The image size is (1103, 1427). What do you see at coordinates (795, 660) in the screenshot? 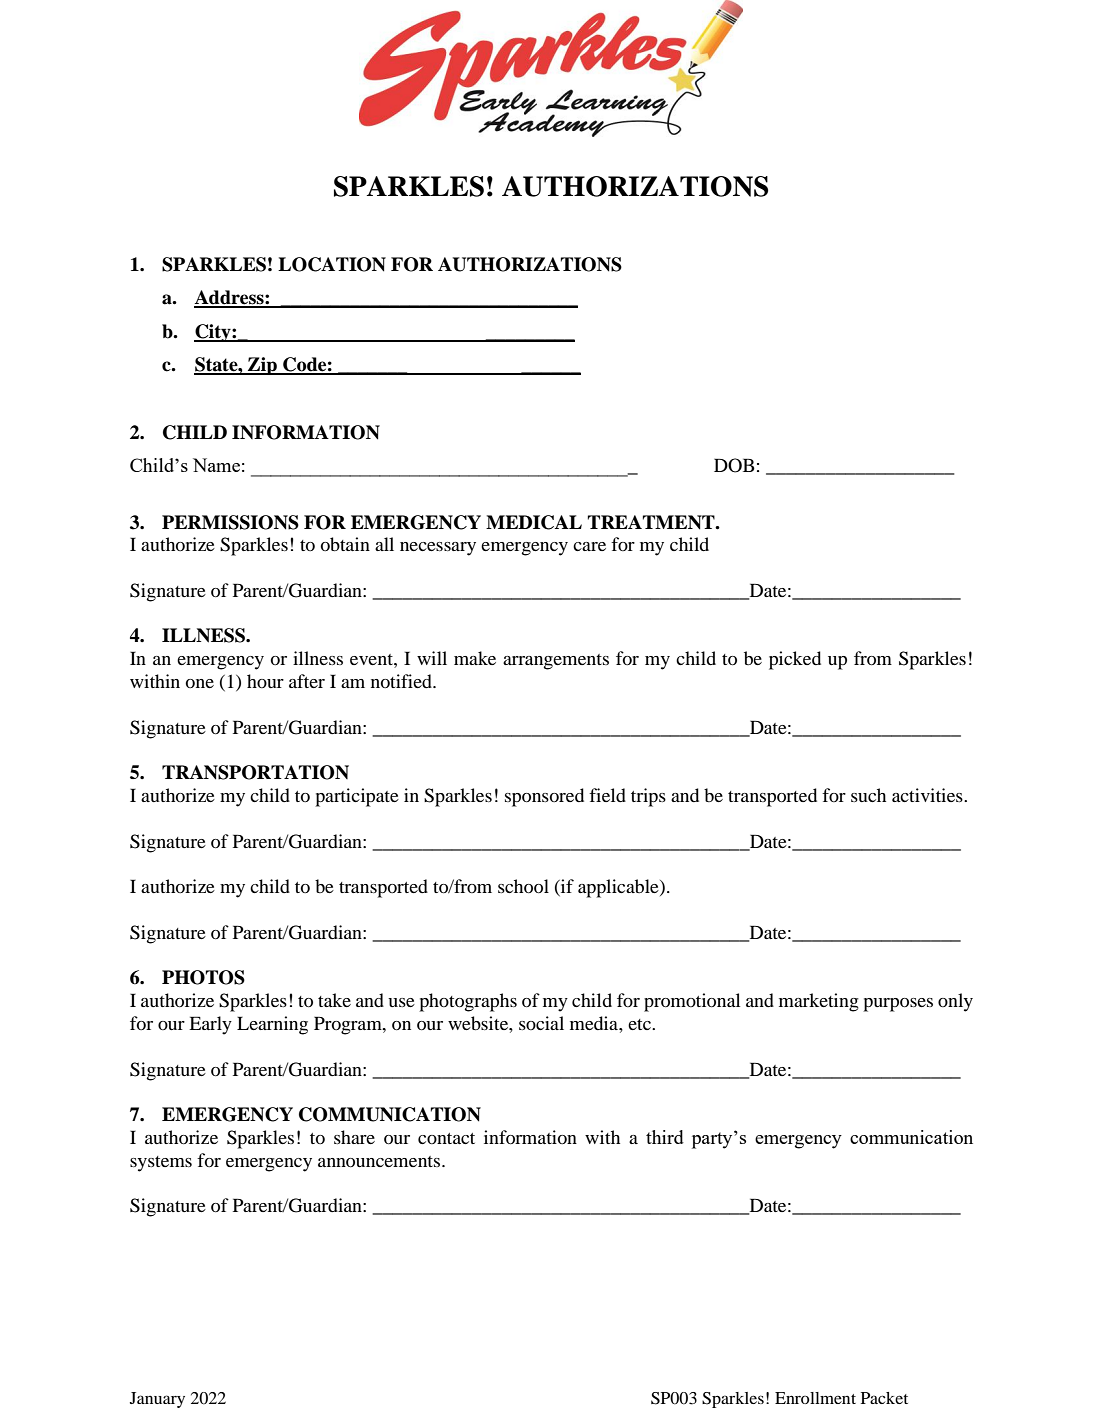
I see `picked` at bounding box center [795, 660].
